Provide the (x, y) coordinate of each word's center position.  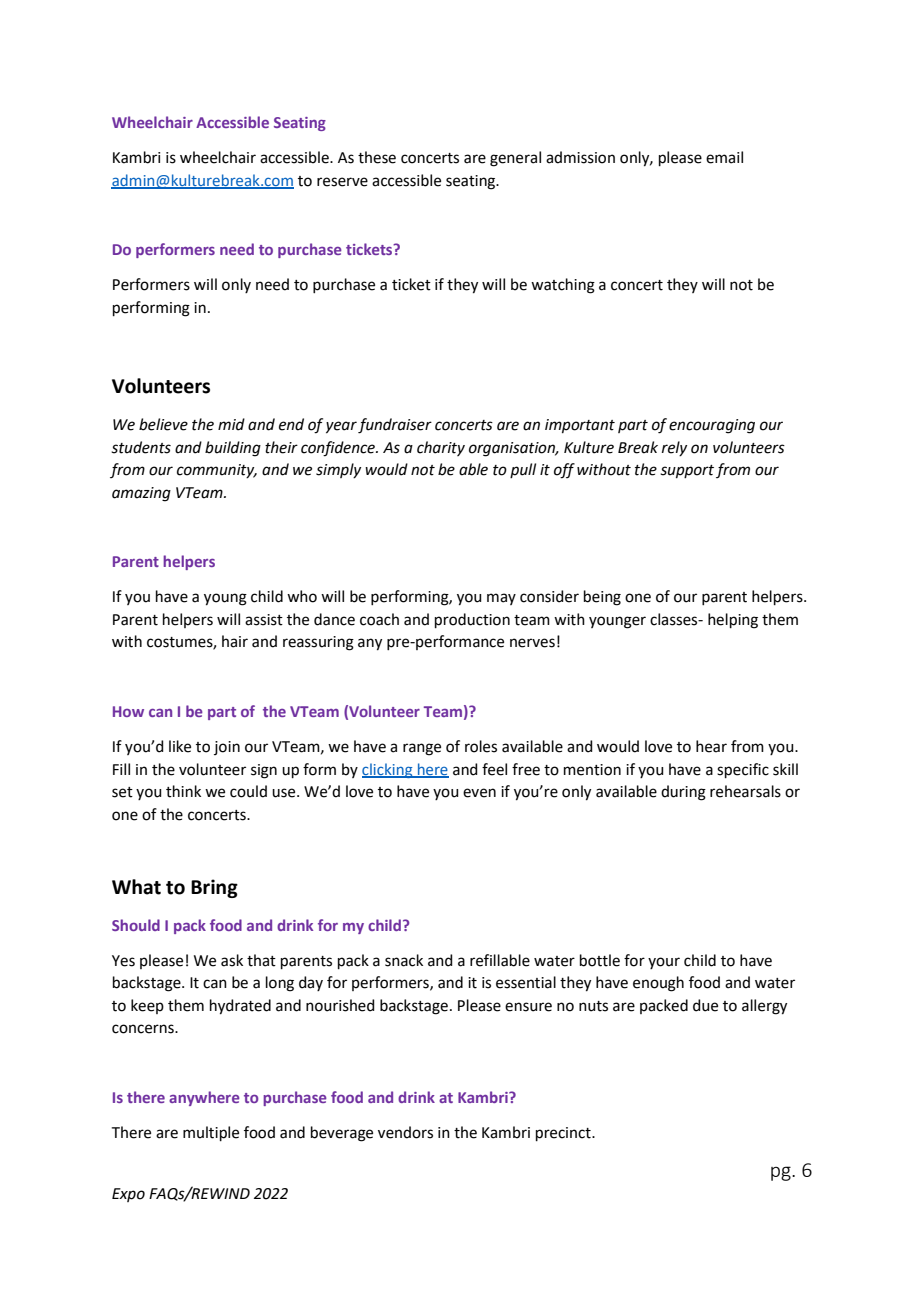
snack (404, 960)
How (128, 711)
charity (441, 448)
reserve (342, 182)
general (515, 159)
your (664, 963)
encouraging (712, 426)
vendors (405, 1132)
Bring (214, 888)
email (724, 157)
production (472, 620)
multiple (211, 1133)
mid (231, 424)
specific (743, 770)
